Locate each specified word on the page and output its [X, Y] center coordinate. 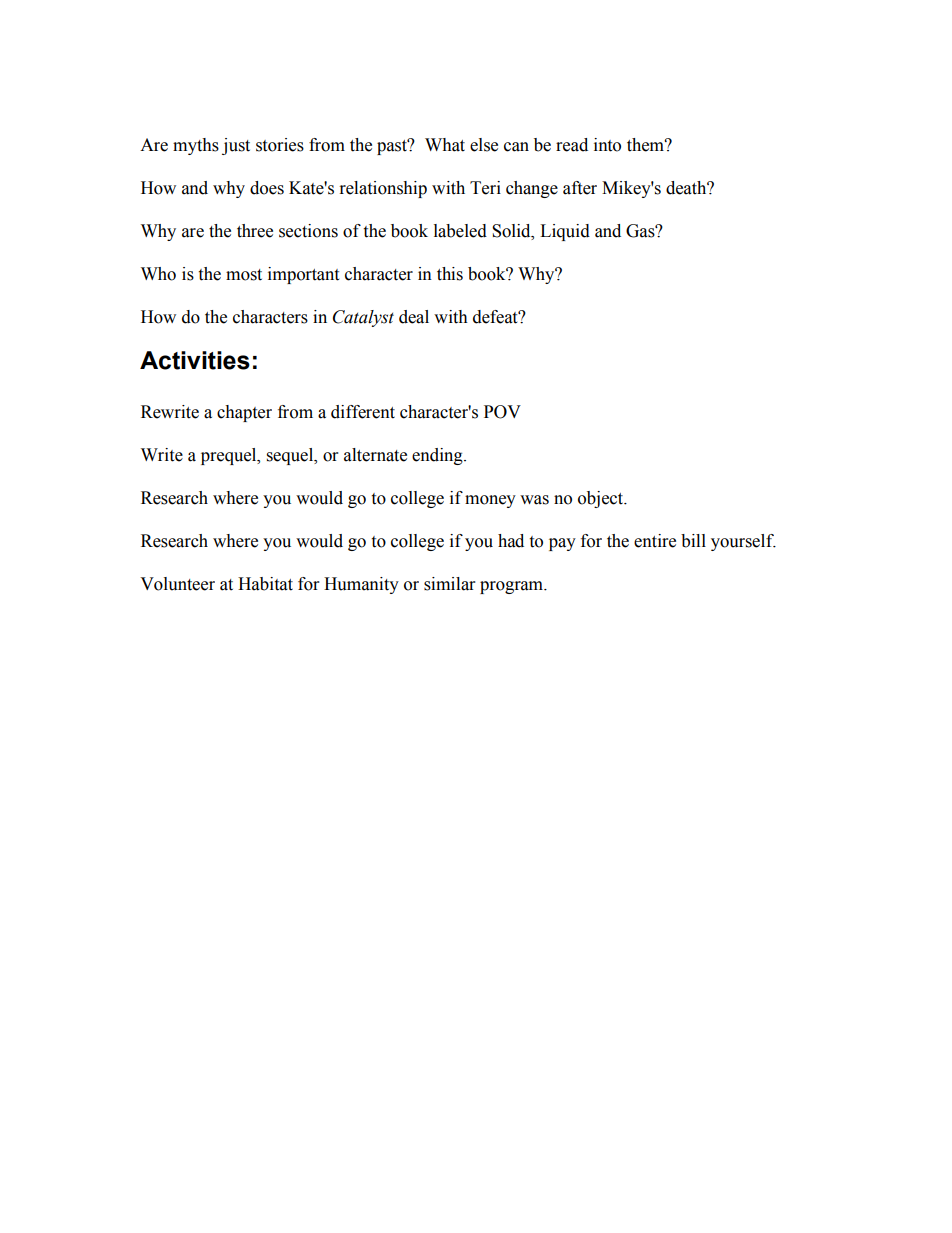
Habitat [265, 584]
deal [414, 317]
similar [449, 584]
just [236, 146]
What [445, 145]
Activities [195, 360]
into [607, 145]
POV [502, 412]
